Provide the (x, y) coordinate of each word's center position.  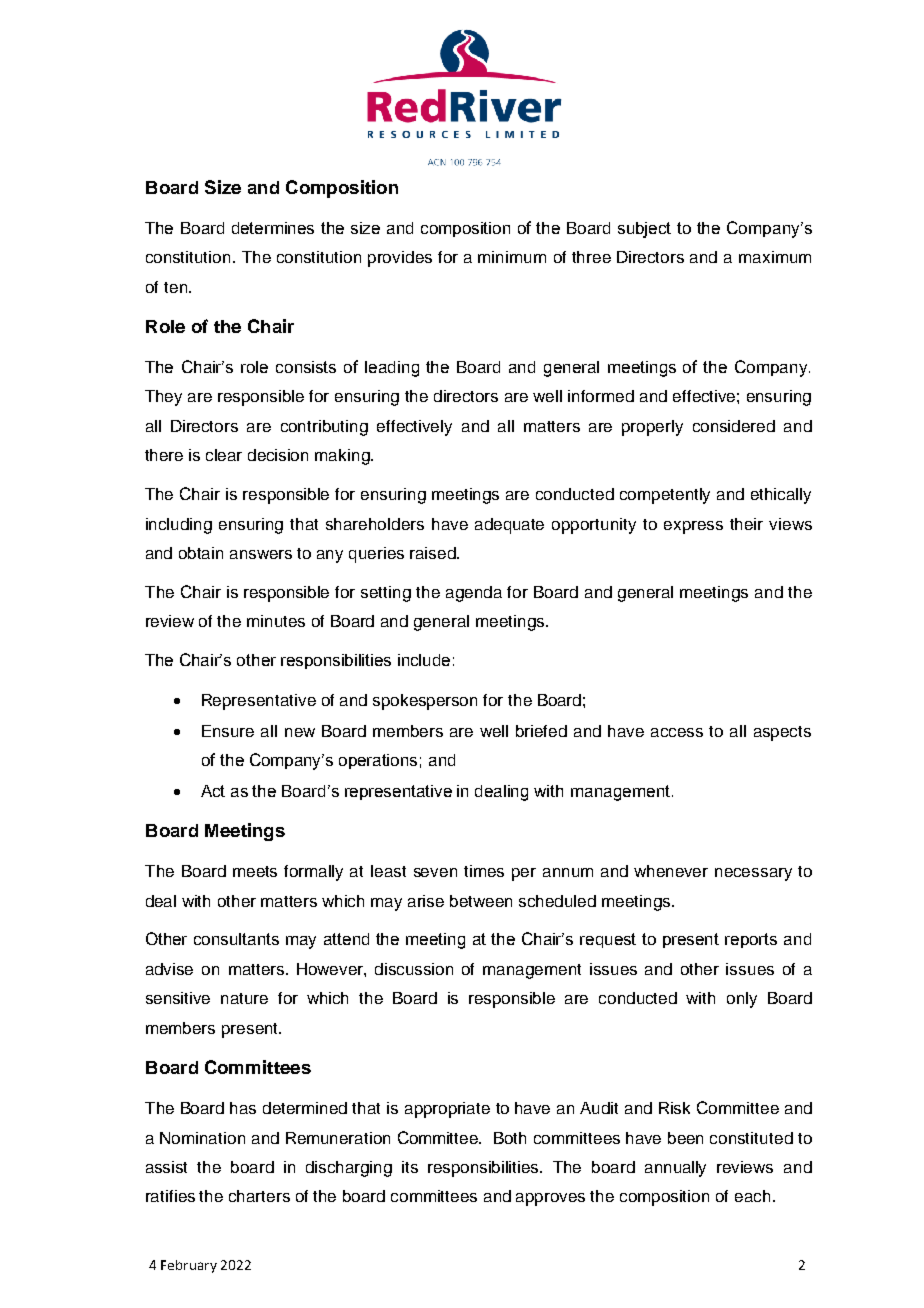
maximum (775, 257)
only (742, 1000)
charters (259, 1196)
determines (273, 228)
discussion (414, 969)
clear (224, 455)
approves (550, 1199)
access (677, 732)
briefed (541, 731)
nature (244, 998)
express (693, 527)
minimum (512, 257)
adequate (509, 526)
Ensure (228, 731)
